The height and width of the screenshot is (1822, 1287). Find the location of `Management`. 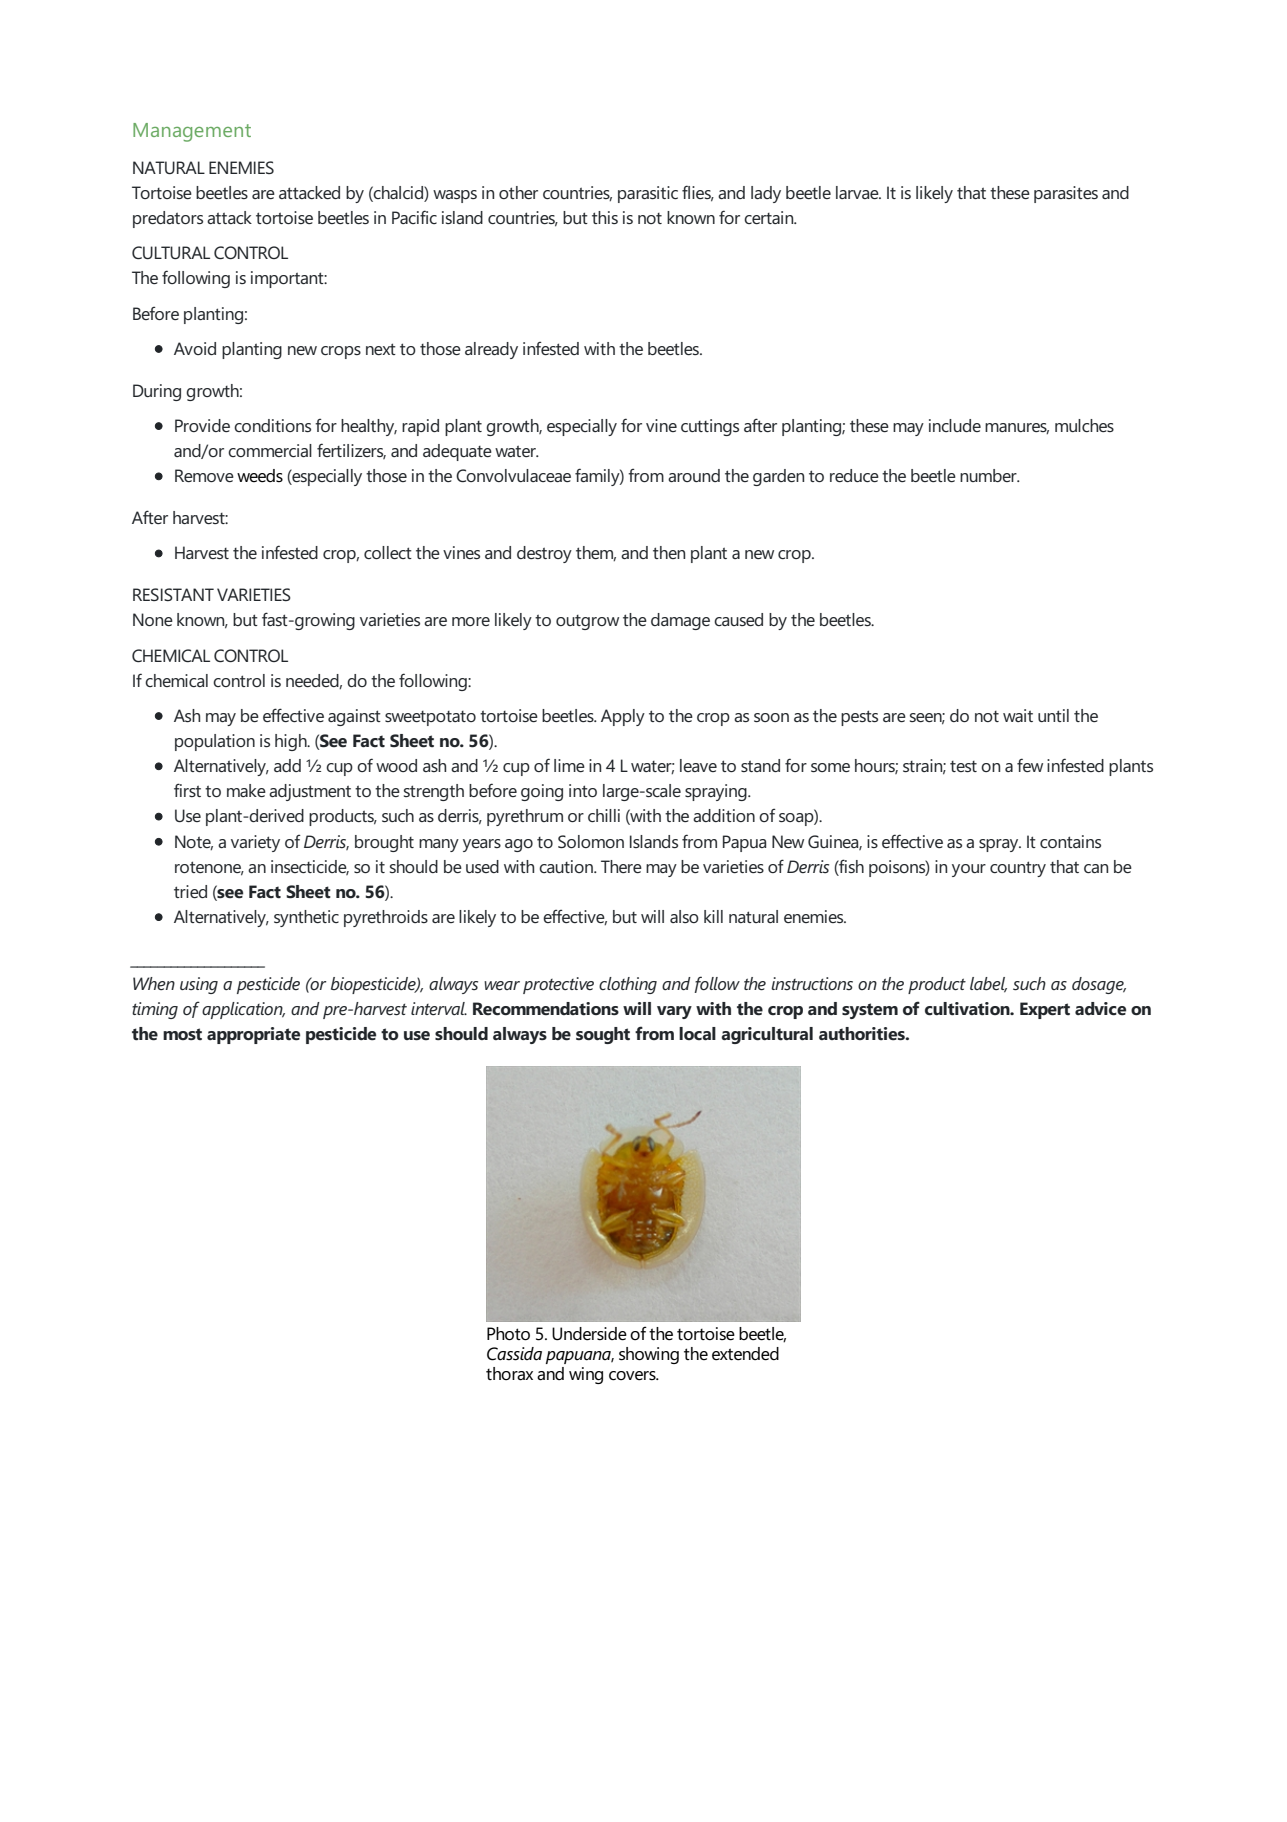

Management is located at coordinates (192, 132).
